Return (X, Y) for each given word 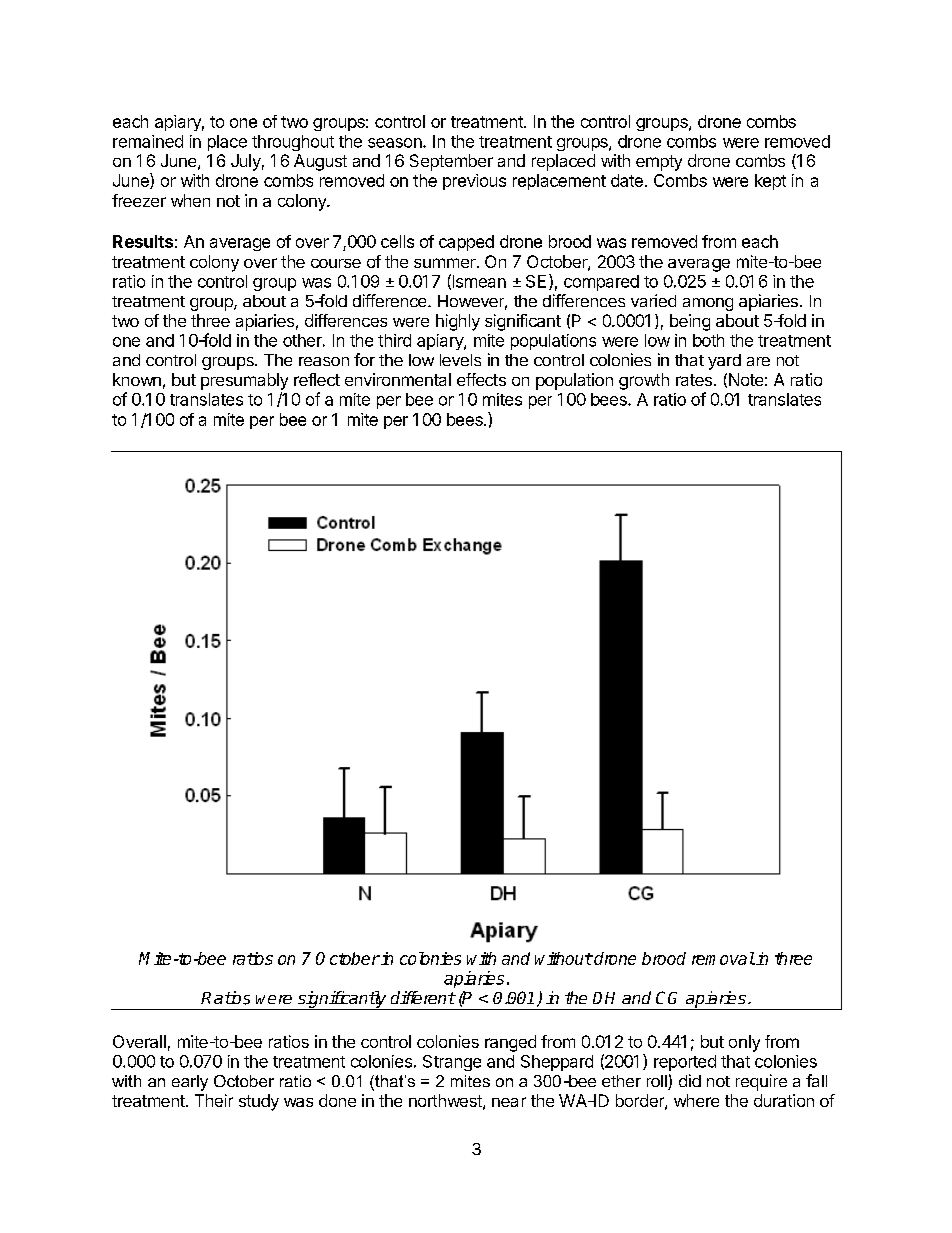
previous (474, 182)
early (190, 1083)
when (190, 200)
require (761, 1082)
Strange (452, 1063)
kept (770, 182)
